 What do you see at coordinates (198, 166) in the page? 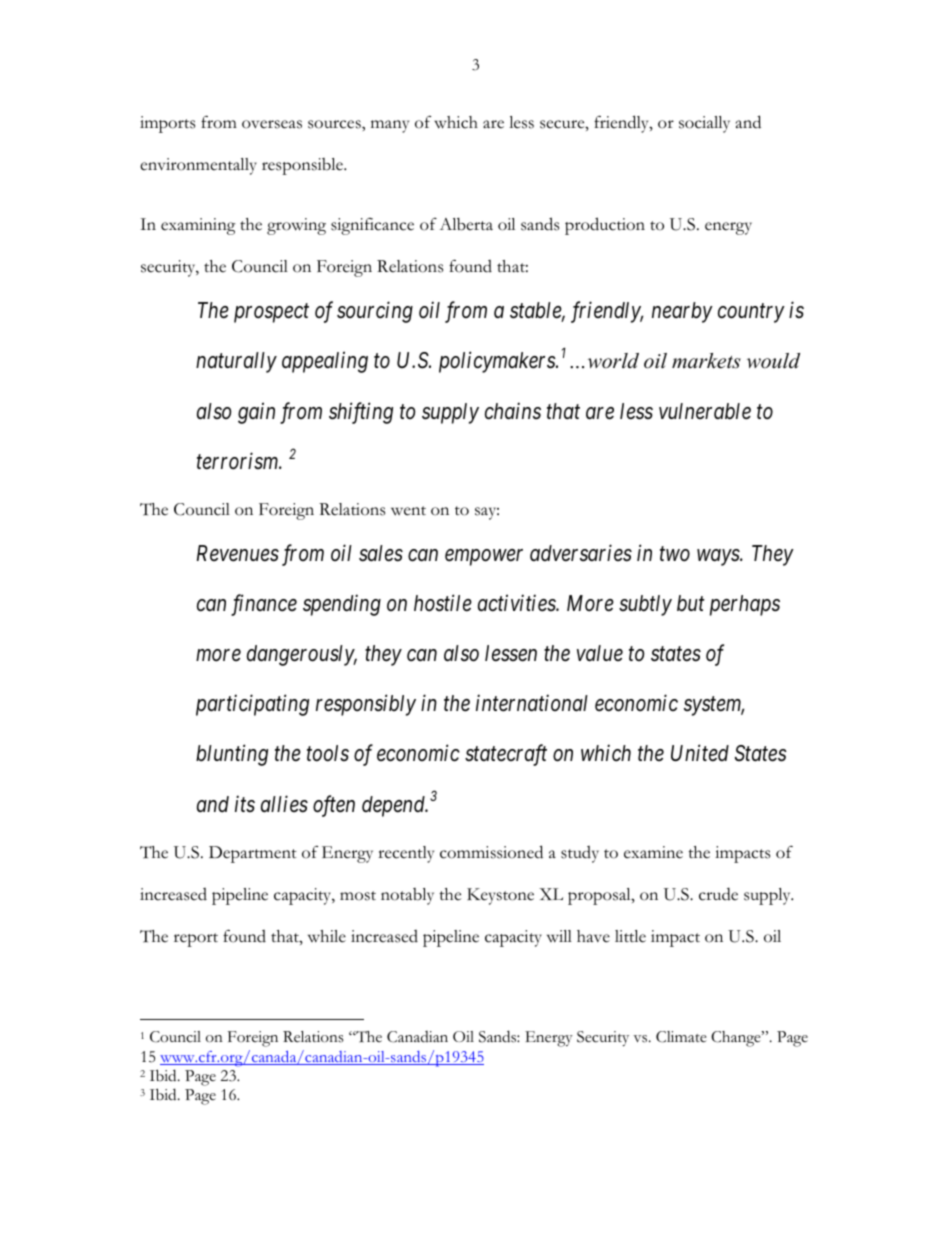
I see `environmentally` at bounding box center [198, 166].
